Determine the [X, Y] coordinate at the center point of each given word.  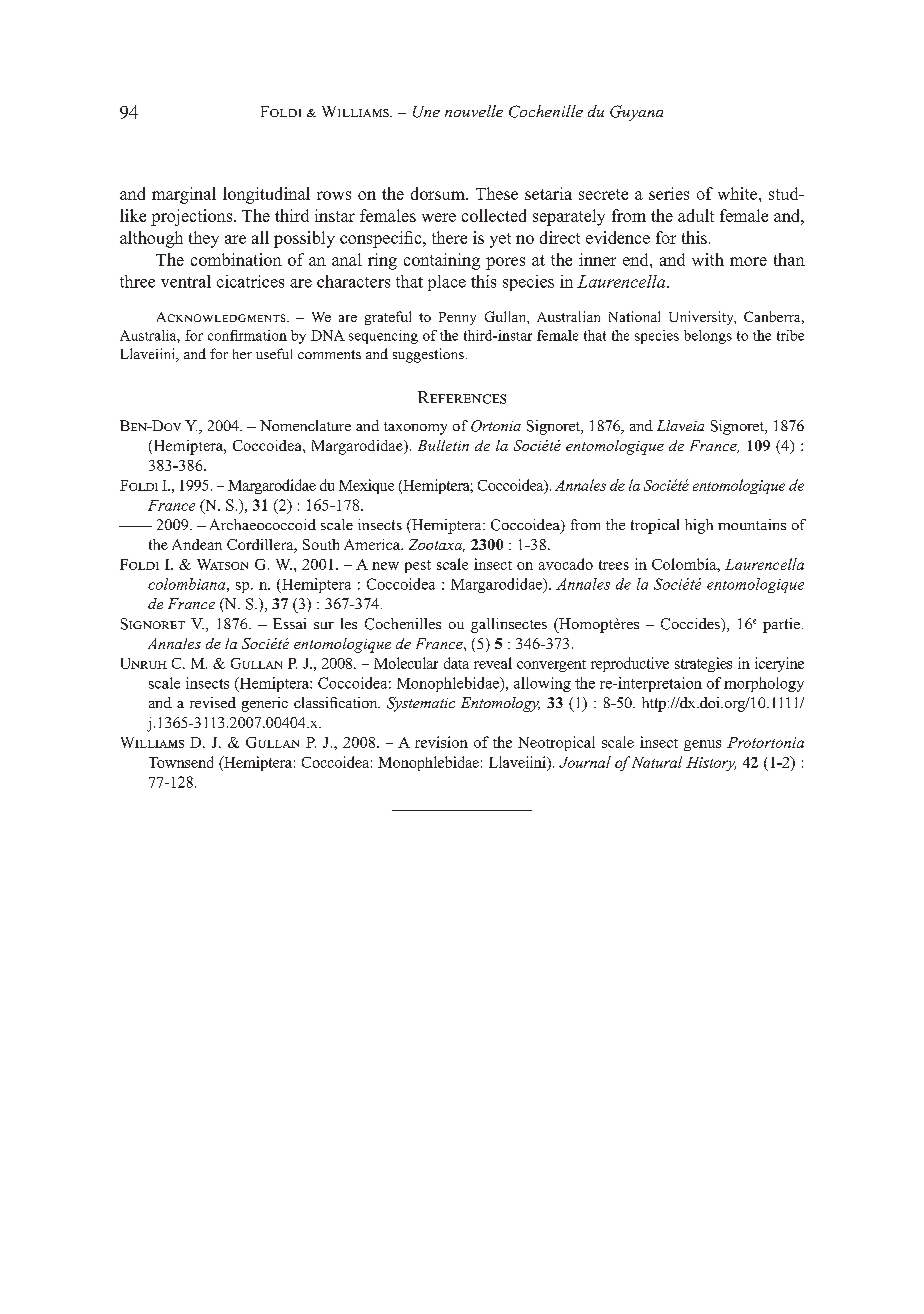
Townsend [181, 762]
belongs [708, 337]
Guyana [636, 113]
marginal [184, 195]
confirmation [247, 335]
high [699, 526]
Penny [457, 318]
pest [418, 566]
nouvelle [474, 111]
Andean [197, 544]
